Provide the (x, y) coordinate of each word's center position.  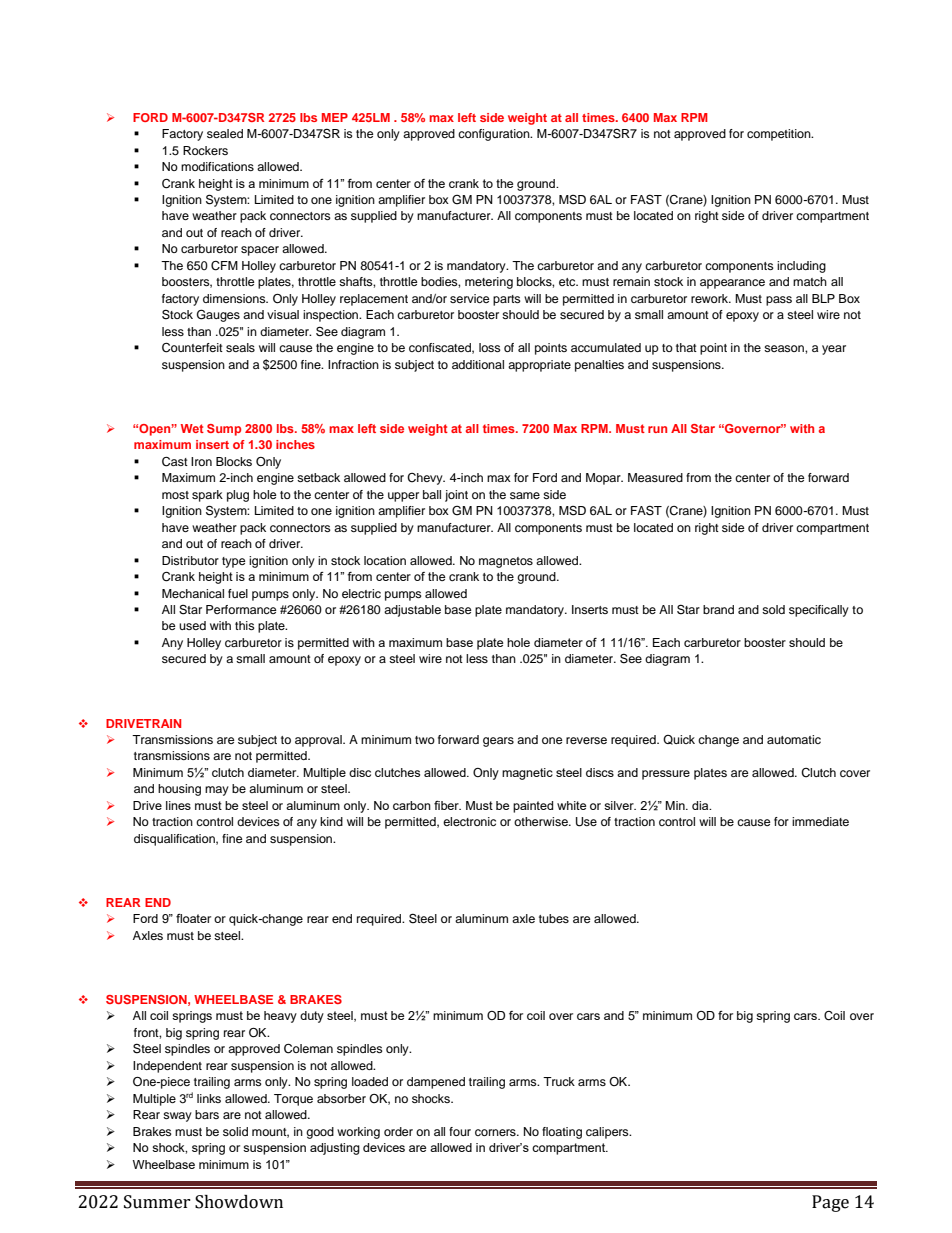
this (245, 625)
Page (830, 1203)
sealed (225, 133)
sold (773, 609)
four (460, 1131)
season (785, 348)
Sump (224, 430)
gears (498, 742)
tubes (554, 918)
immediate (820, 821)
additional (478, 364)
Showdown (239, 1202)
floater (193, 918)
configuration (495, 135)
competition (780, 135)
